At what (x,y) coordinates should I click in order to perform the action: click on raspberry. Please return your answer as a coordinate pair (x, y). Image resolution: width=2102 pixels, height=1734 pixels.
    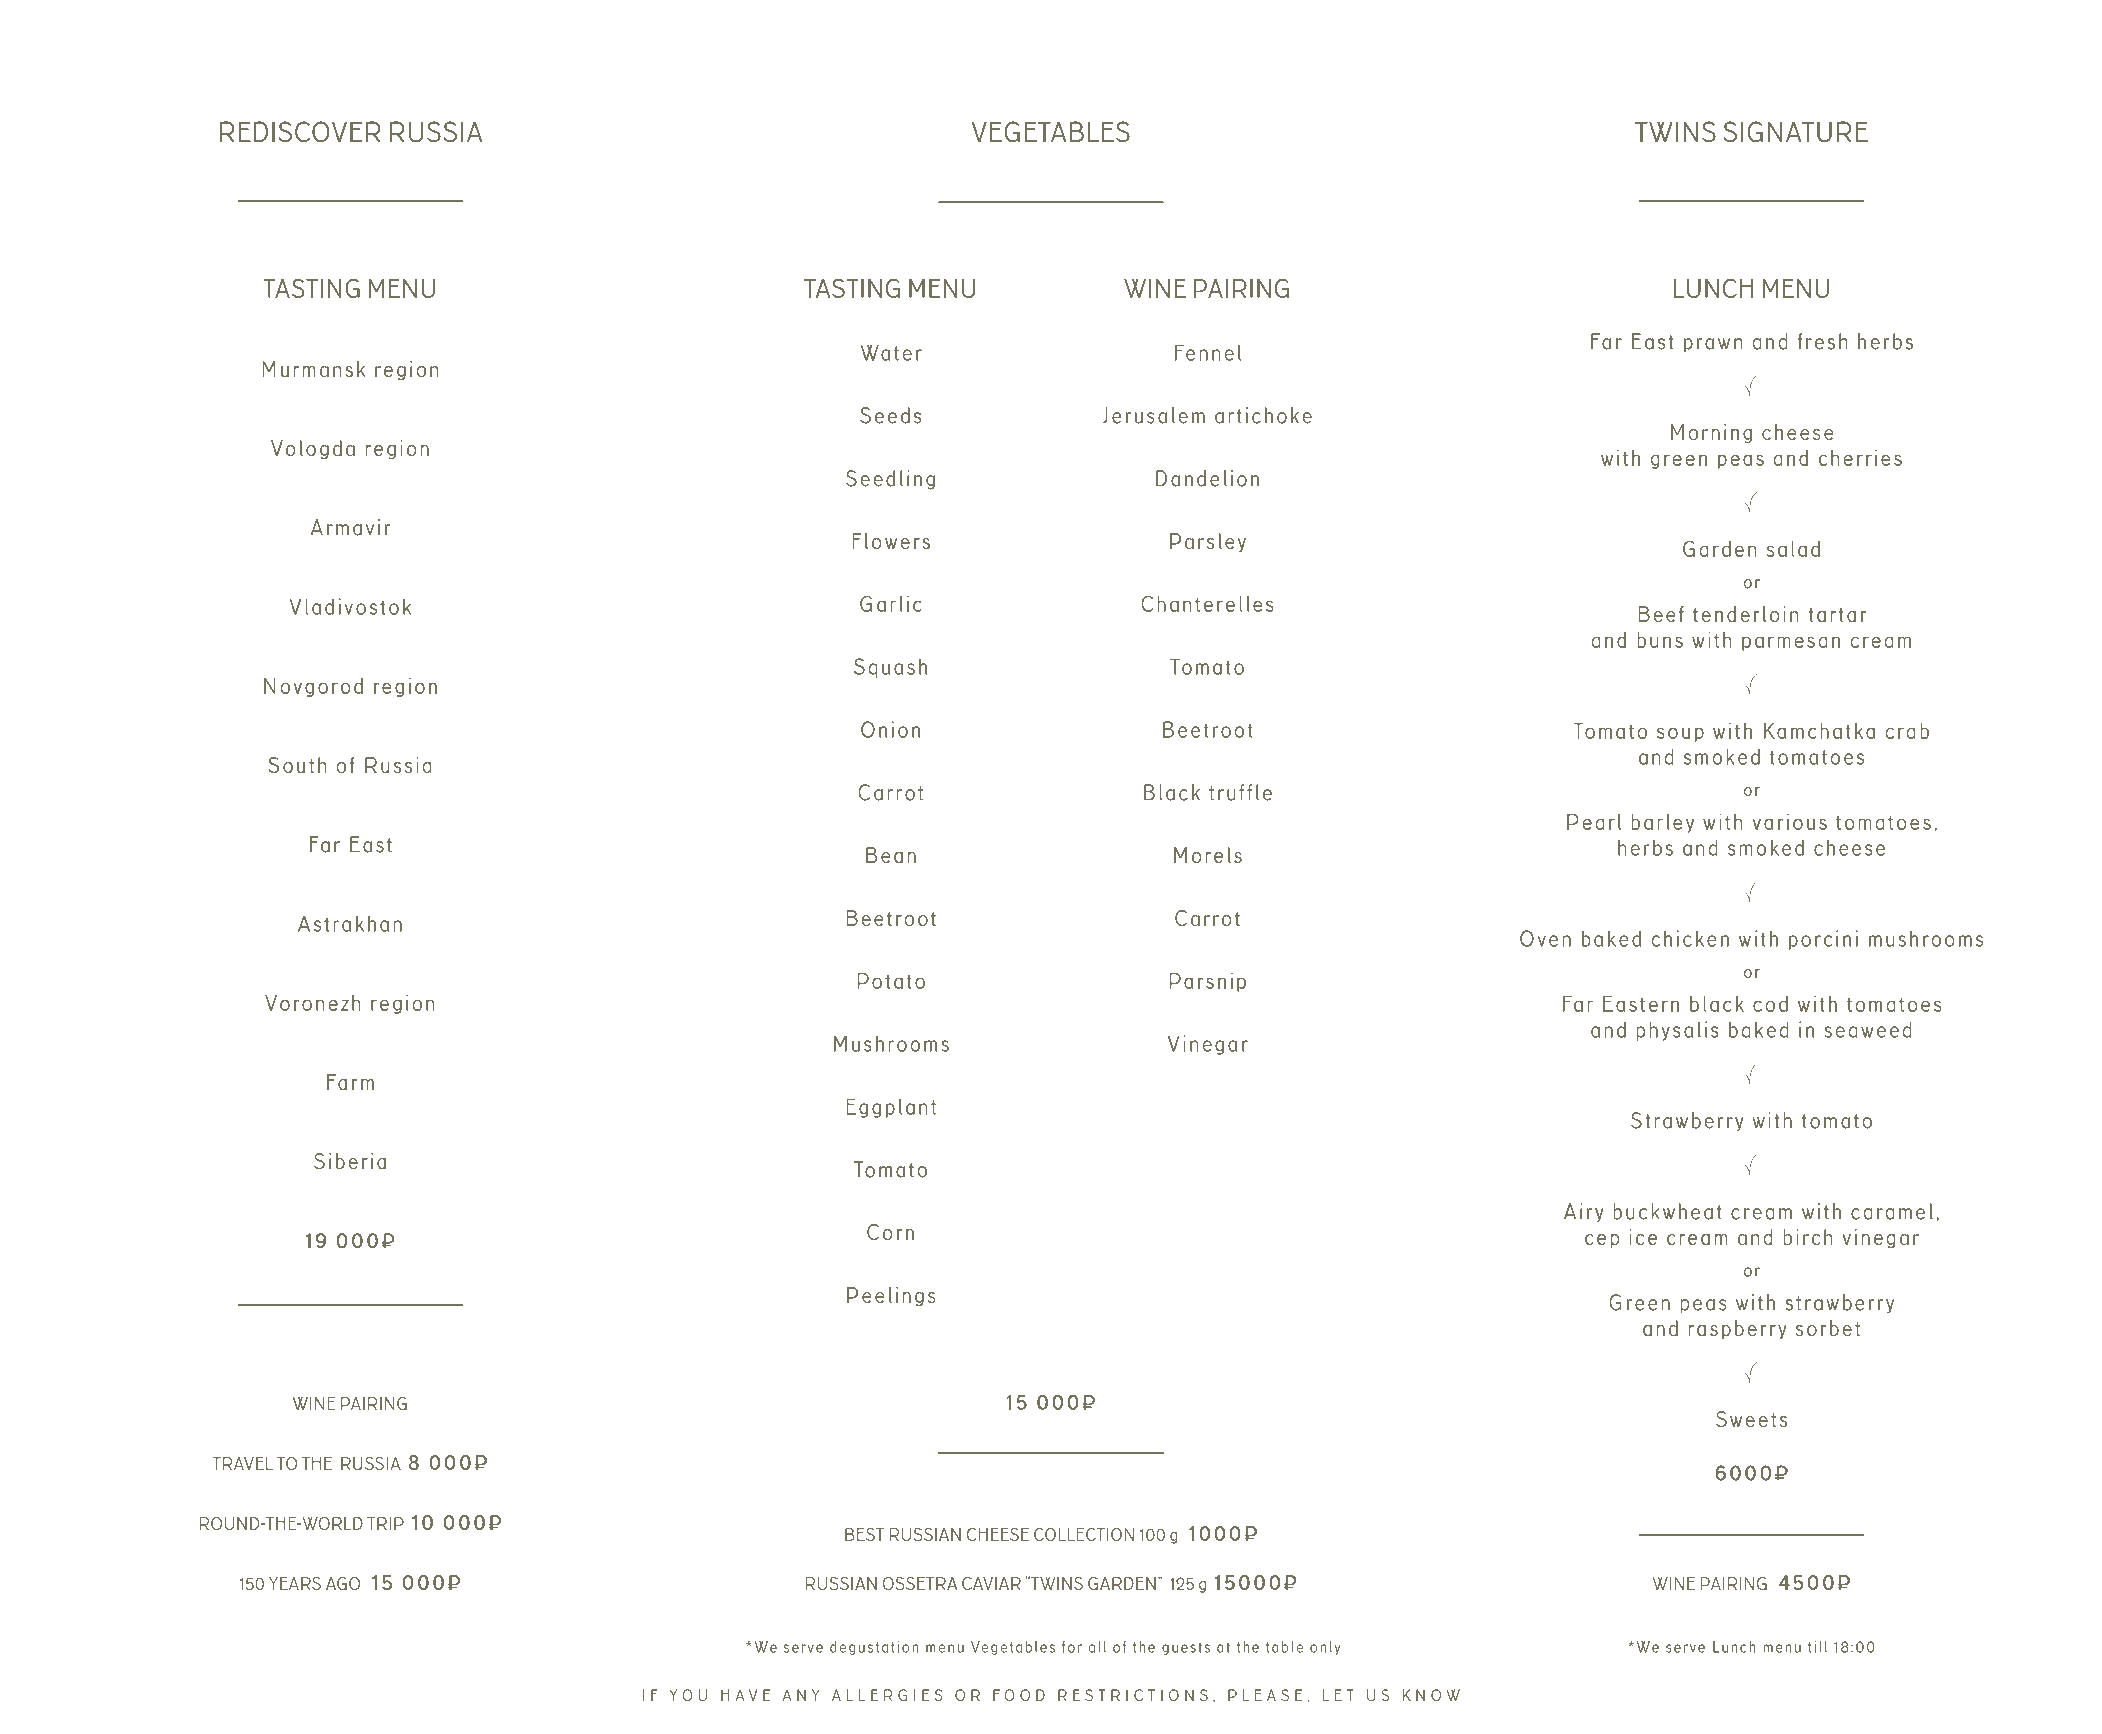
    Looking at the image, I should click on (1738, 1329).
